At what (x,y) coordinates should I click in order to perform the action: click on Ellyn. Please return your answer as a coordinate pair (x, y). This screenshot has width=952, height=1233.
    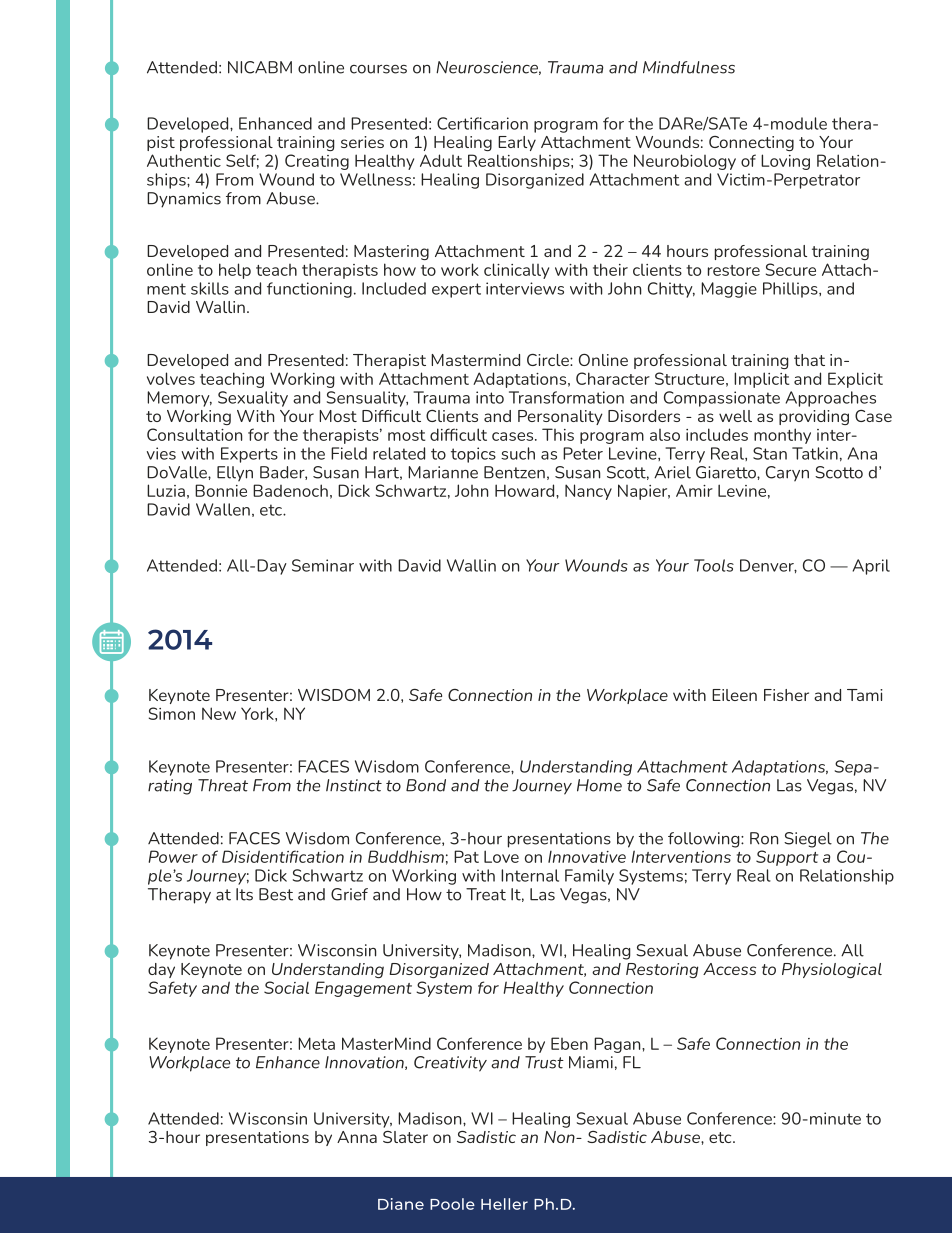
    Looking at the image, I should click on (235, 474).
